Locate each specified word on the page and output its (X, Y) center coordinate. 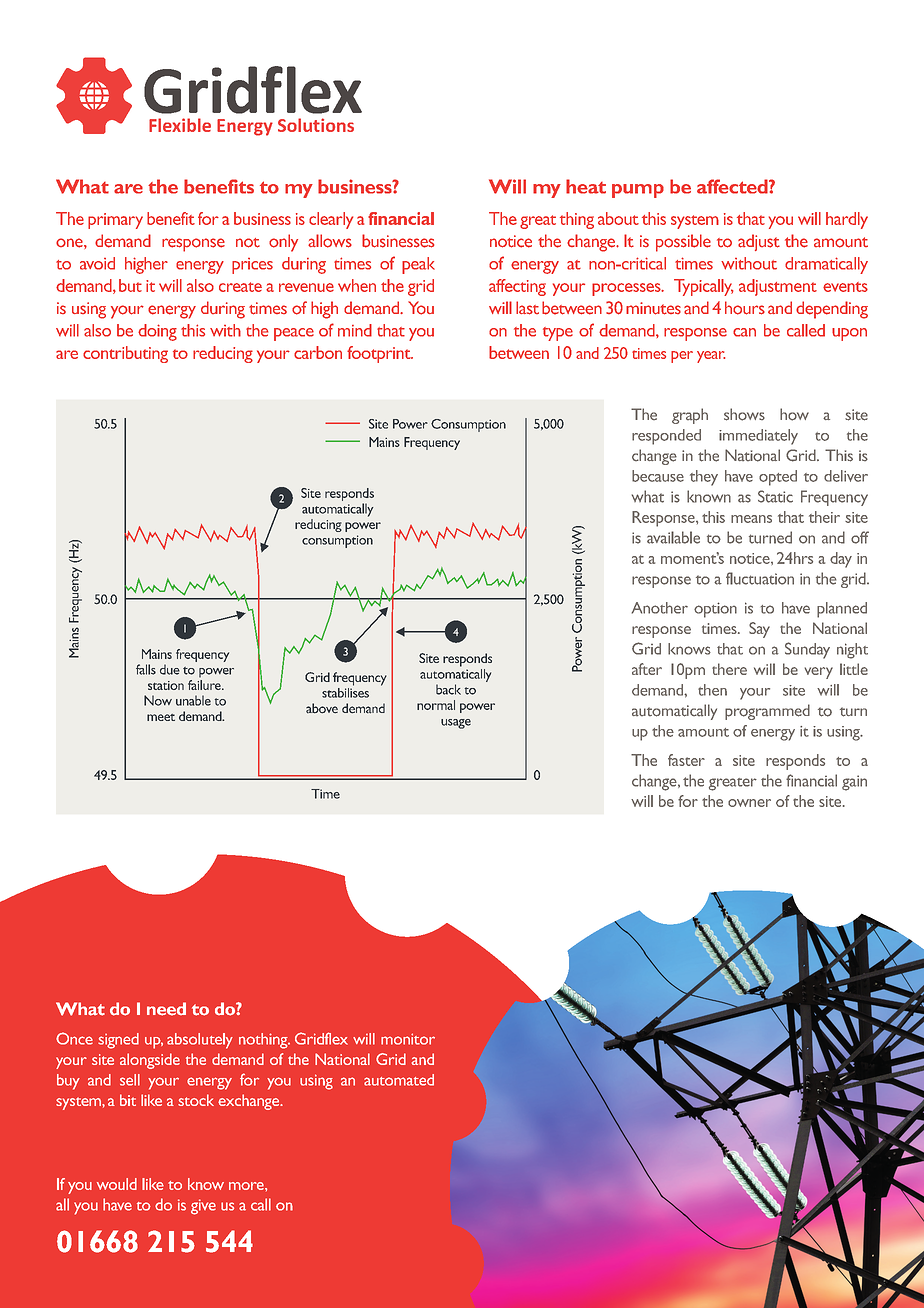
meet (161, 717)
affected (733, 186)
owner (749, 803)
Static (775, 496)
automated (399, 1080)
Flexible (180, 125)
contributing (125, 354)
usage (456, 724)
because (658, 476)
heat (586, 186)
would (117, 1184)
